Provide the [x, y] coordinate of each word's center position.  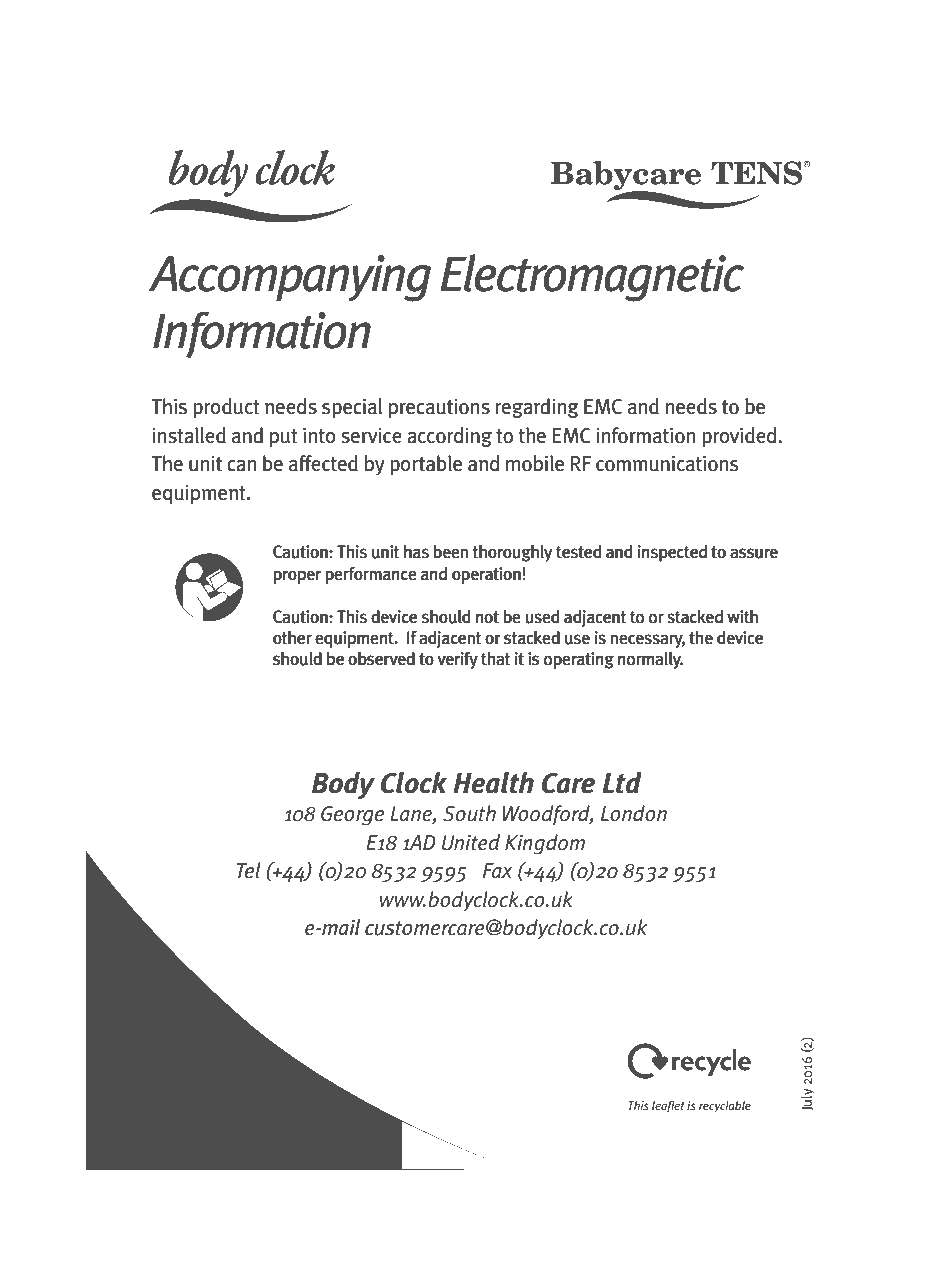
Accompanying [290, 278]
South [469, 813]
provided [740, 437]
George [352, 816]
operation [486, 575]
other [292, 637]
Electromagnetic [592, 278]
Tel [248, 870]
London [634, 813]
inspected [672, 553]
